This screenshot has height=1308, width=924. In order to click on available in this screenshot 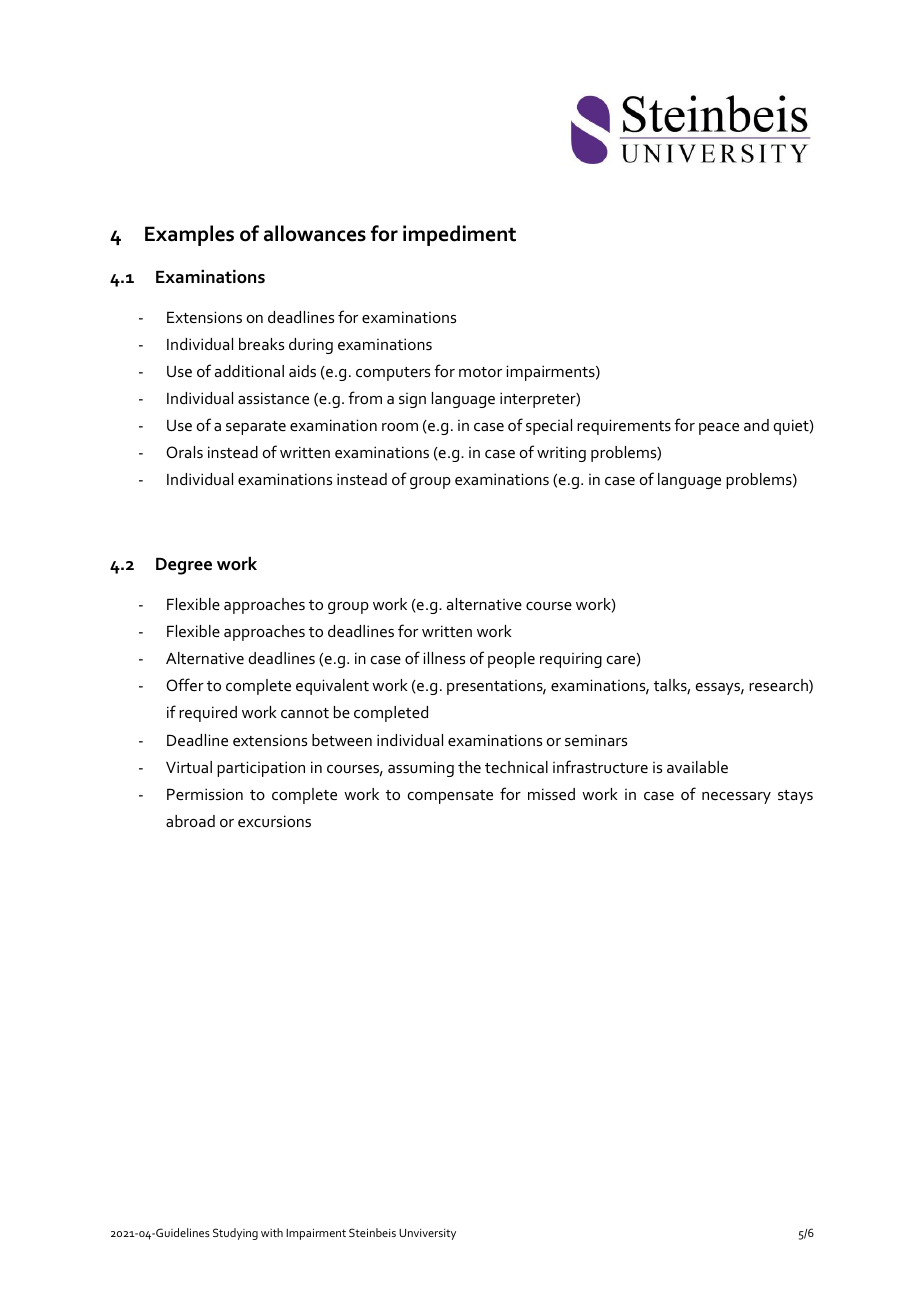, I will do `click(697, 767)`.
